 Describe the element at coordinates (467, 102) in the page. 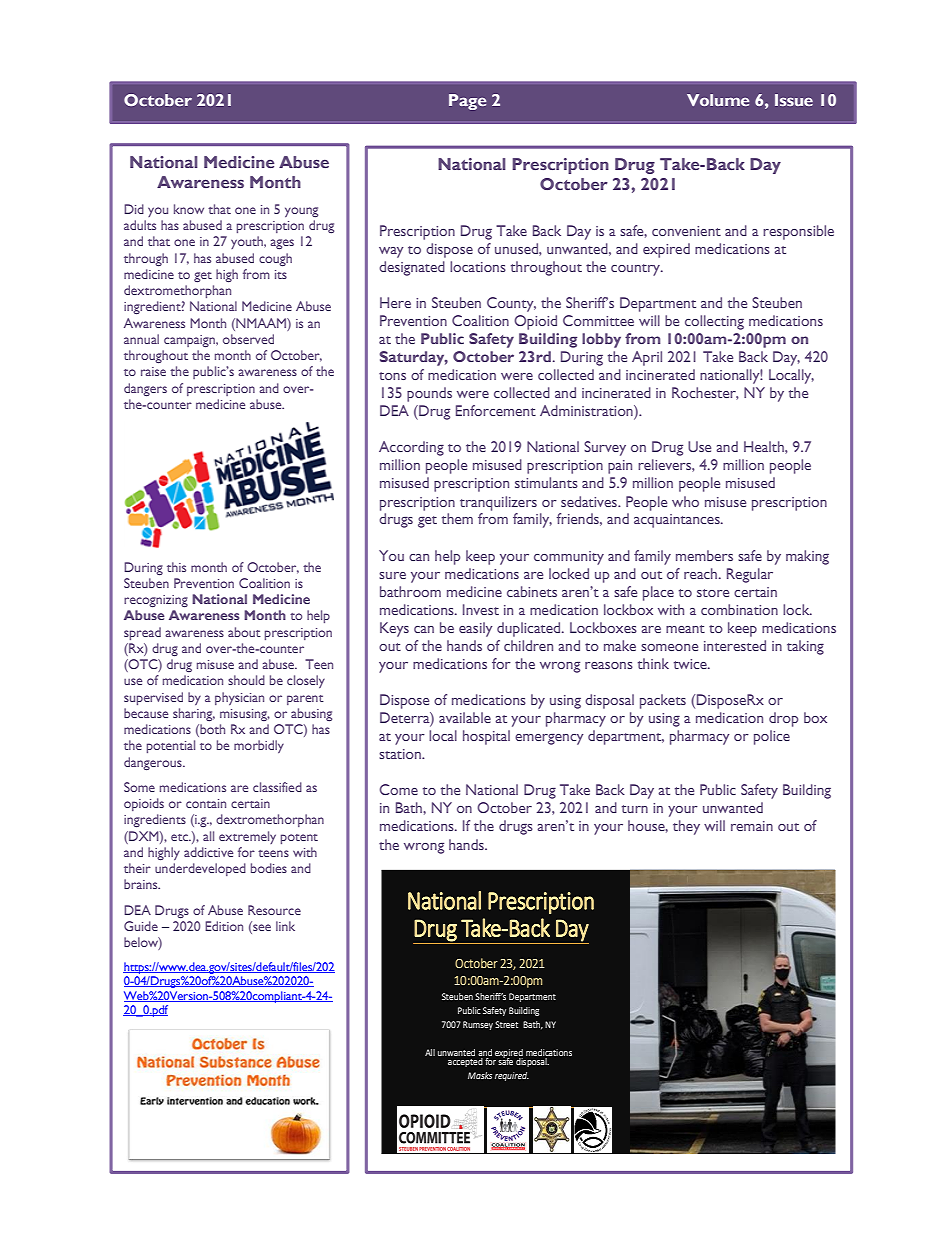

I see `Page` at that location.
